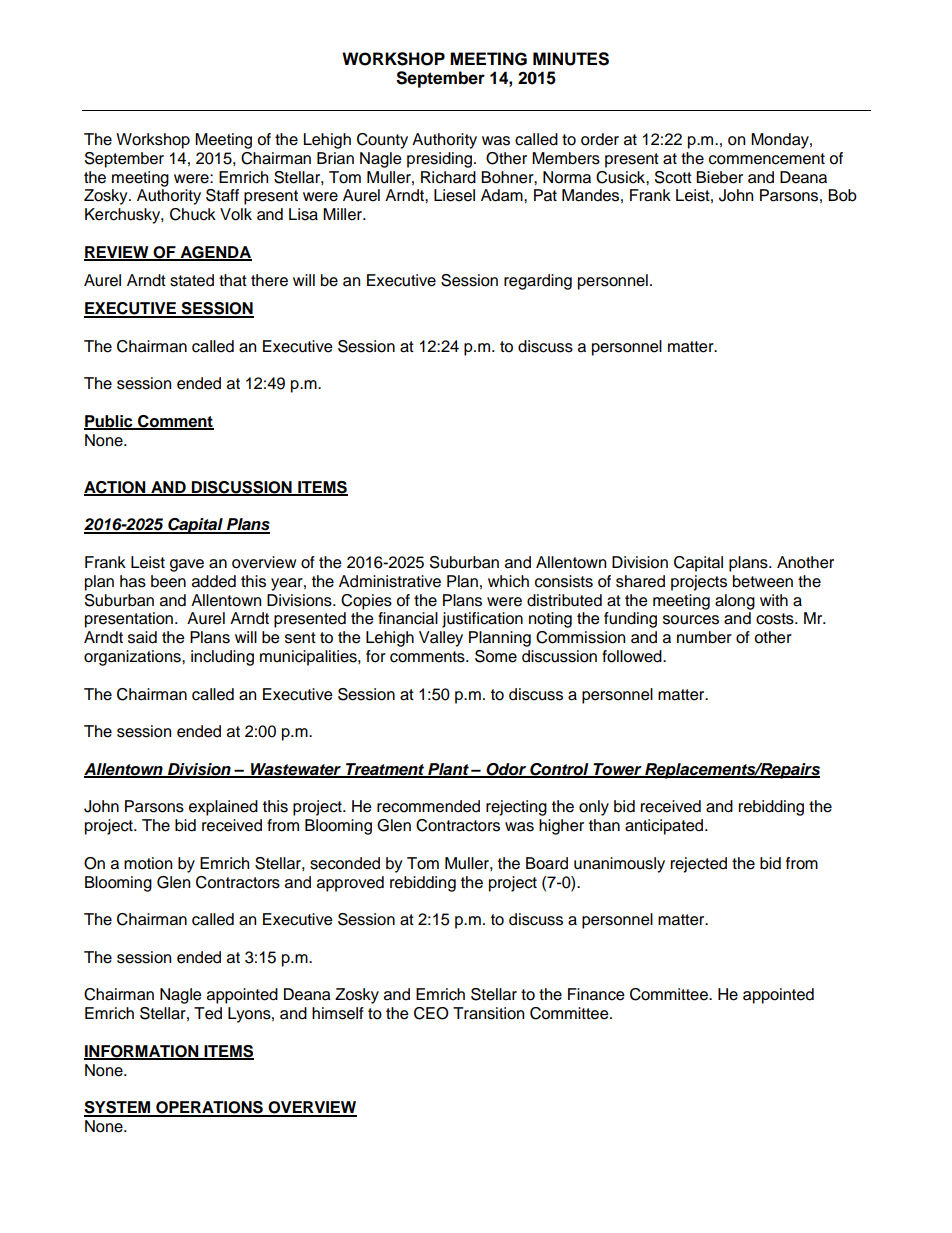 The width and height of the screenshot is (952, 1233). What do you see at coordinates (214, 581) in the screenshot?
I see `added` at bounding box center [214, 581].
